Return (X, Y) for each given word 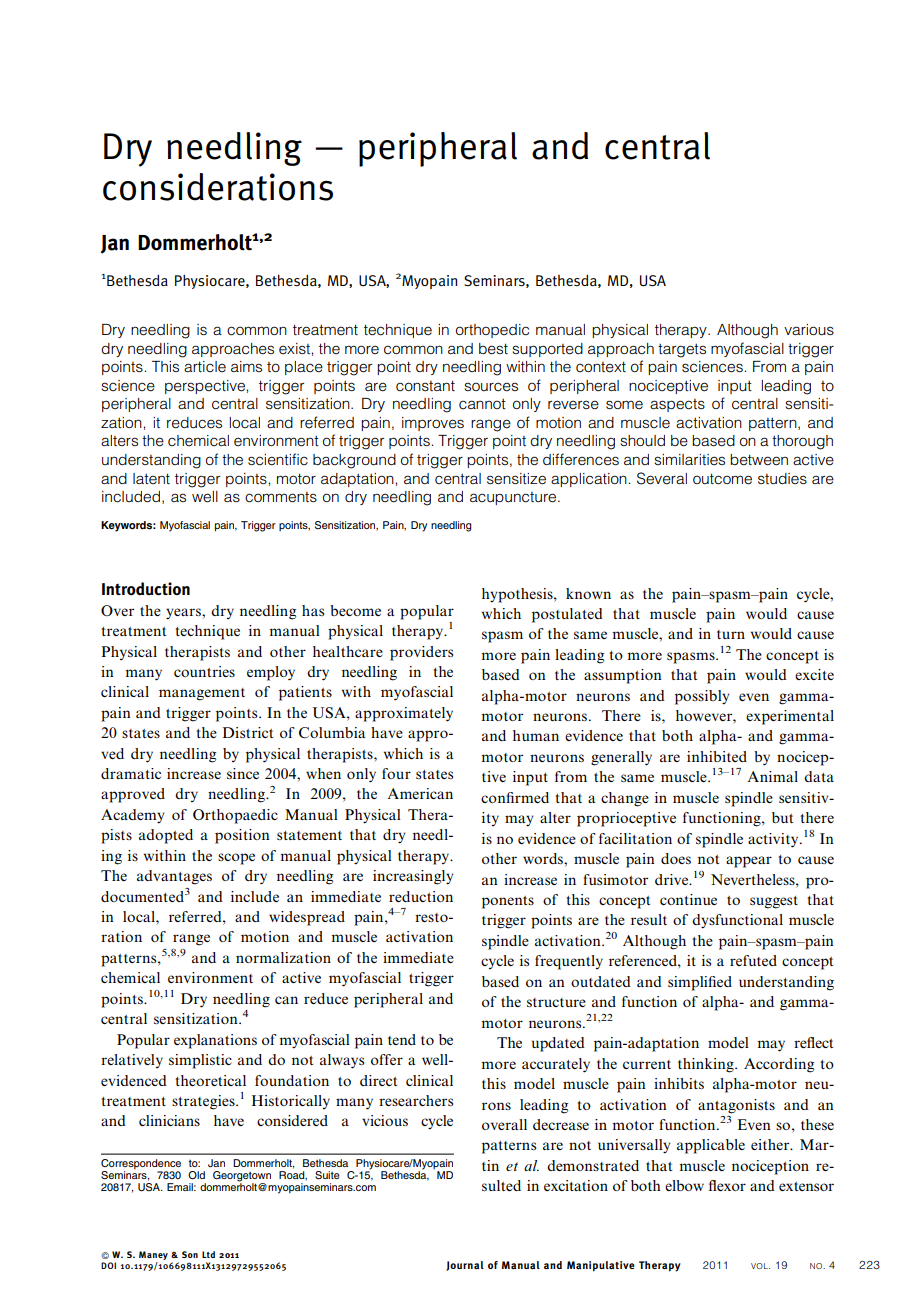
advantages (174, 877)
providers (421, 653)
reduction (421, 896)
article (205, 366)
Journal (465, 1266)
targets (682, 351)
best (493, 349)
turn (731, 634)
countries (204, 671)
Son (190, 1254)
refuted (753, 960)
